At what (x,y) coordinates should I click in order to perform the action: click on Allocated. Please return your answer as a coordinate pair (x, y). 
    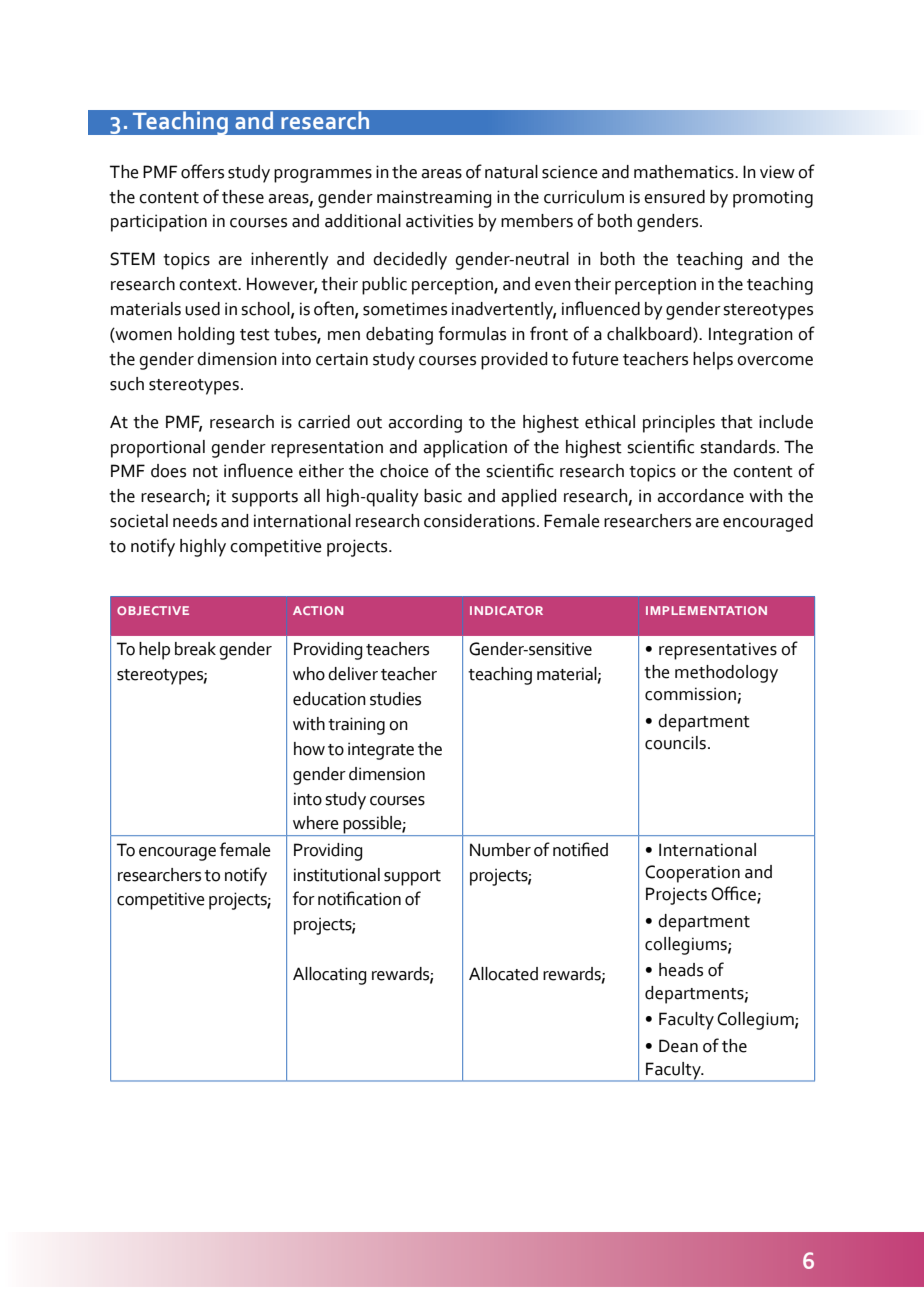
    Looking at the image, I should click on (503, 974).
